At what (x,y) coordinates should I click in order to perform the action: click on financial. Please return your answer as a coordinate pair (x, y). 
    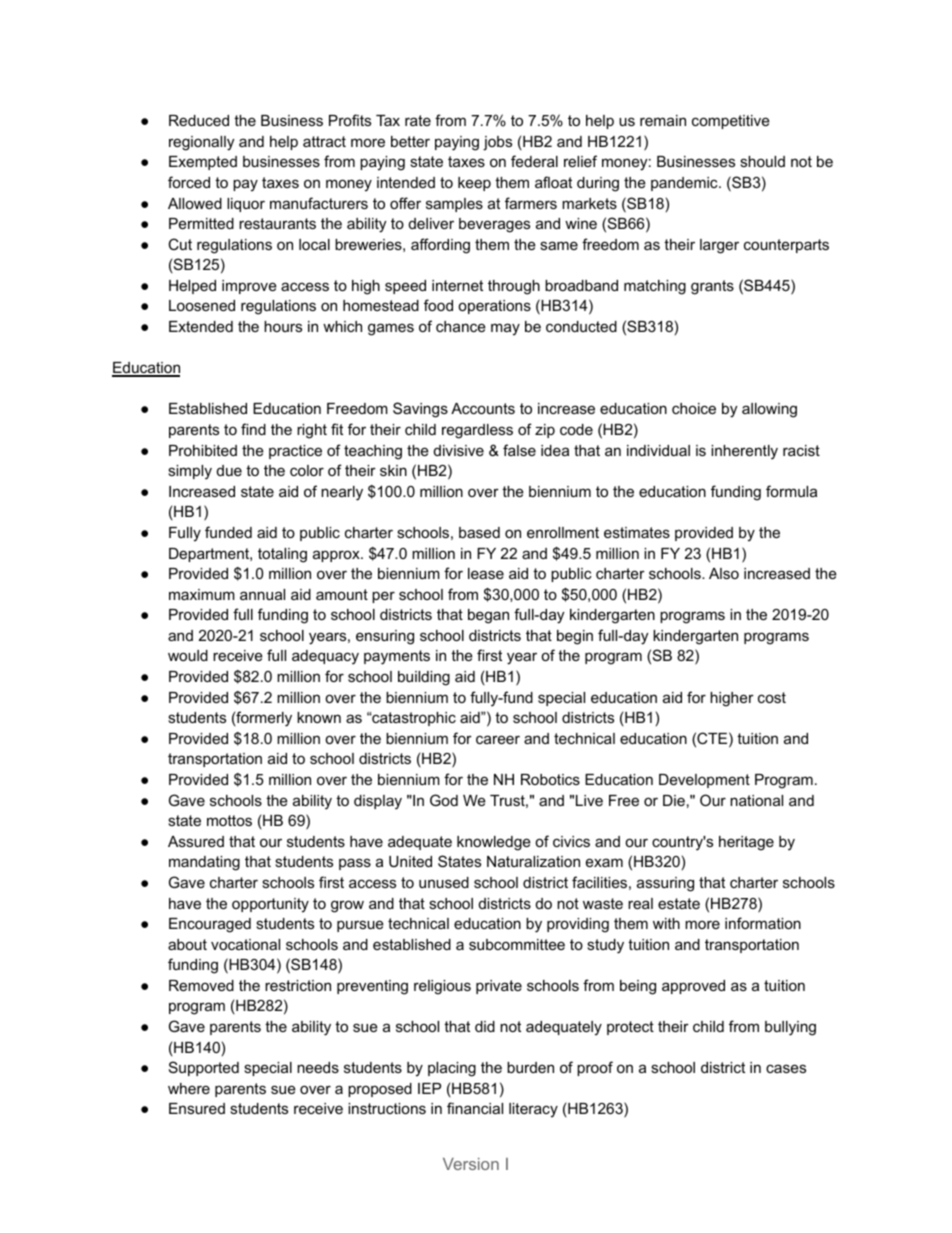
    Looking at the image, I should click on (475, 1108).
